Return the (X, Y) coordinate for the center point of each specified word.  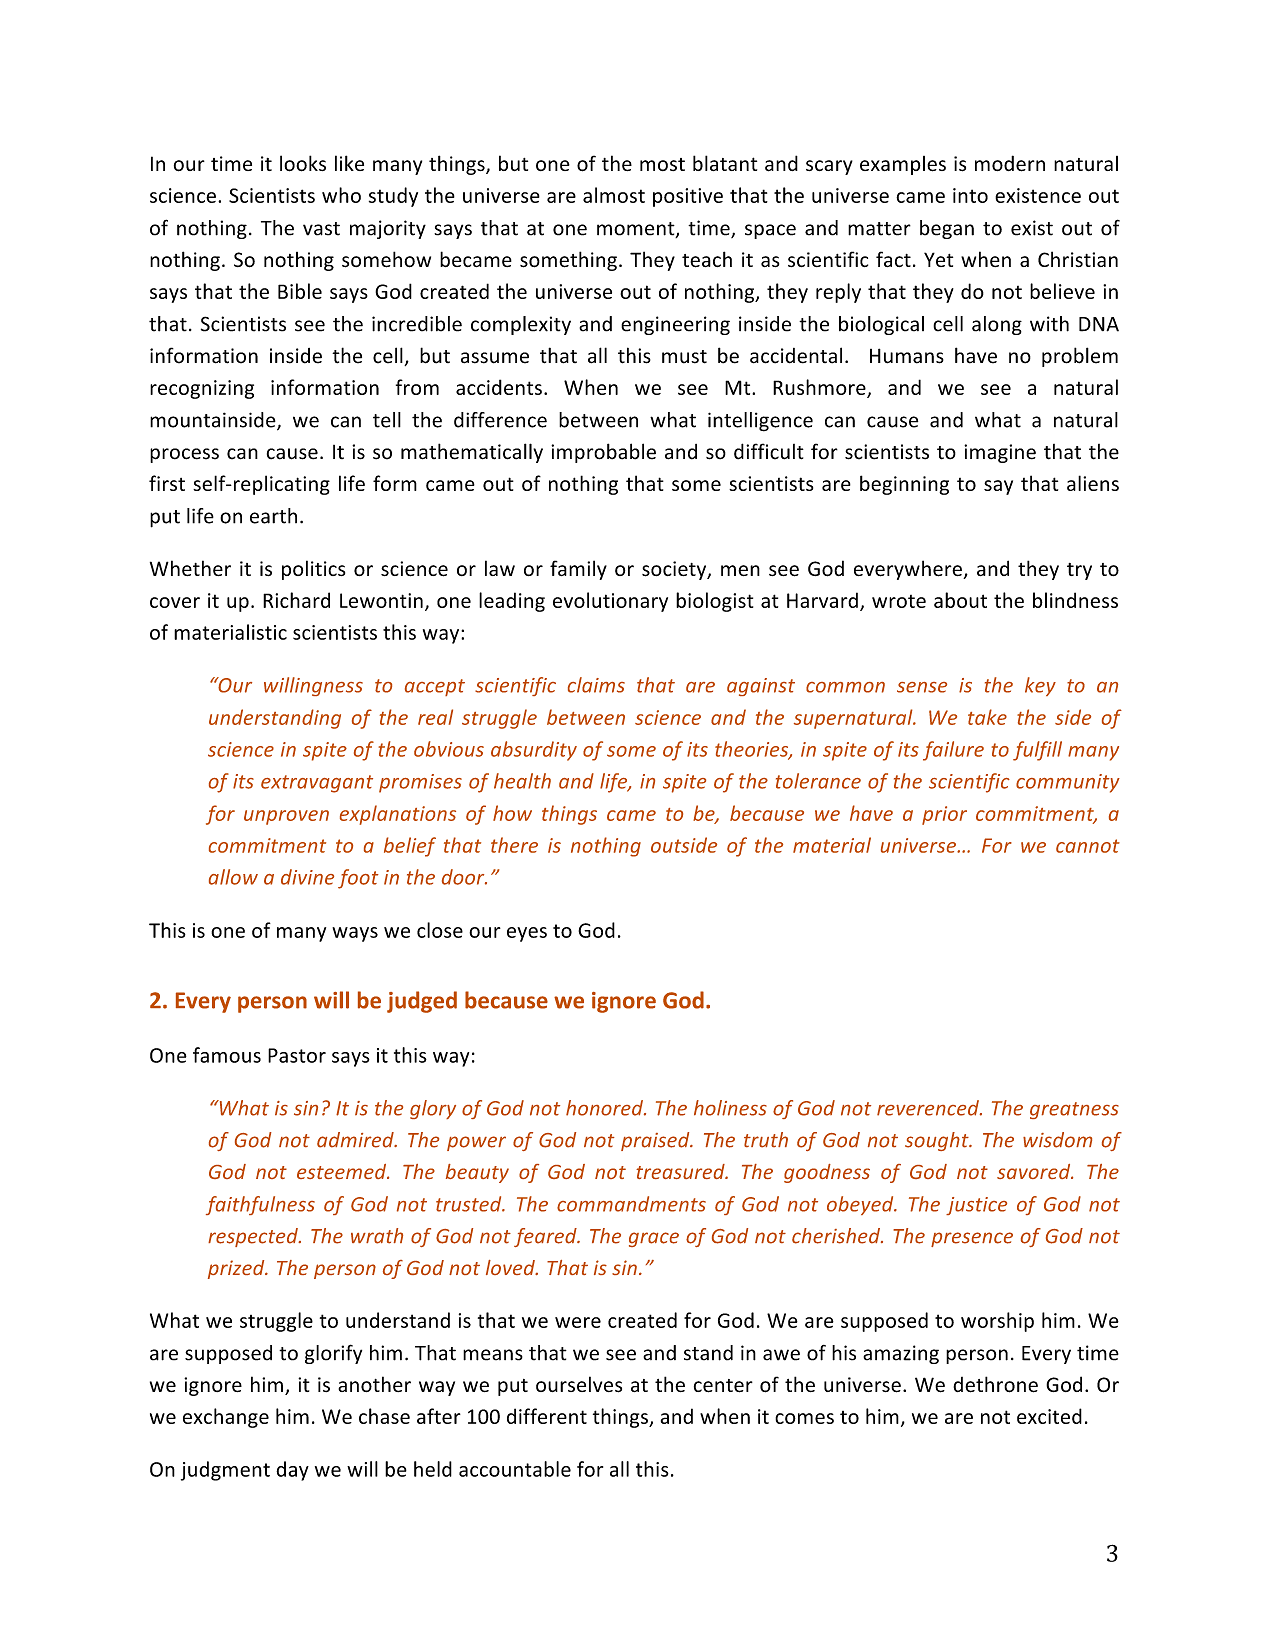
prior (944, 815)
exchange (226, 1418)
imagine (1000, 453)
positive (688, 197)
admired (356, 1140)
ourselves (579, 1384)
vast (321, 229)
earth (273, 516)
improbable (603, 453)
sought (938, 1141)
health (522, 781)
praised (656, 1141)
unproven (286, 817)
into (970, 195)
